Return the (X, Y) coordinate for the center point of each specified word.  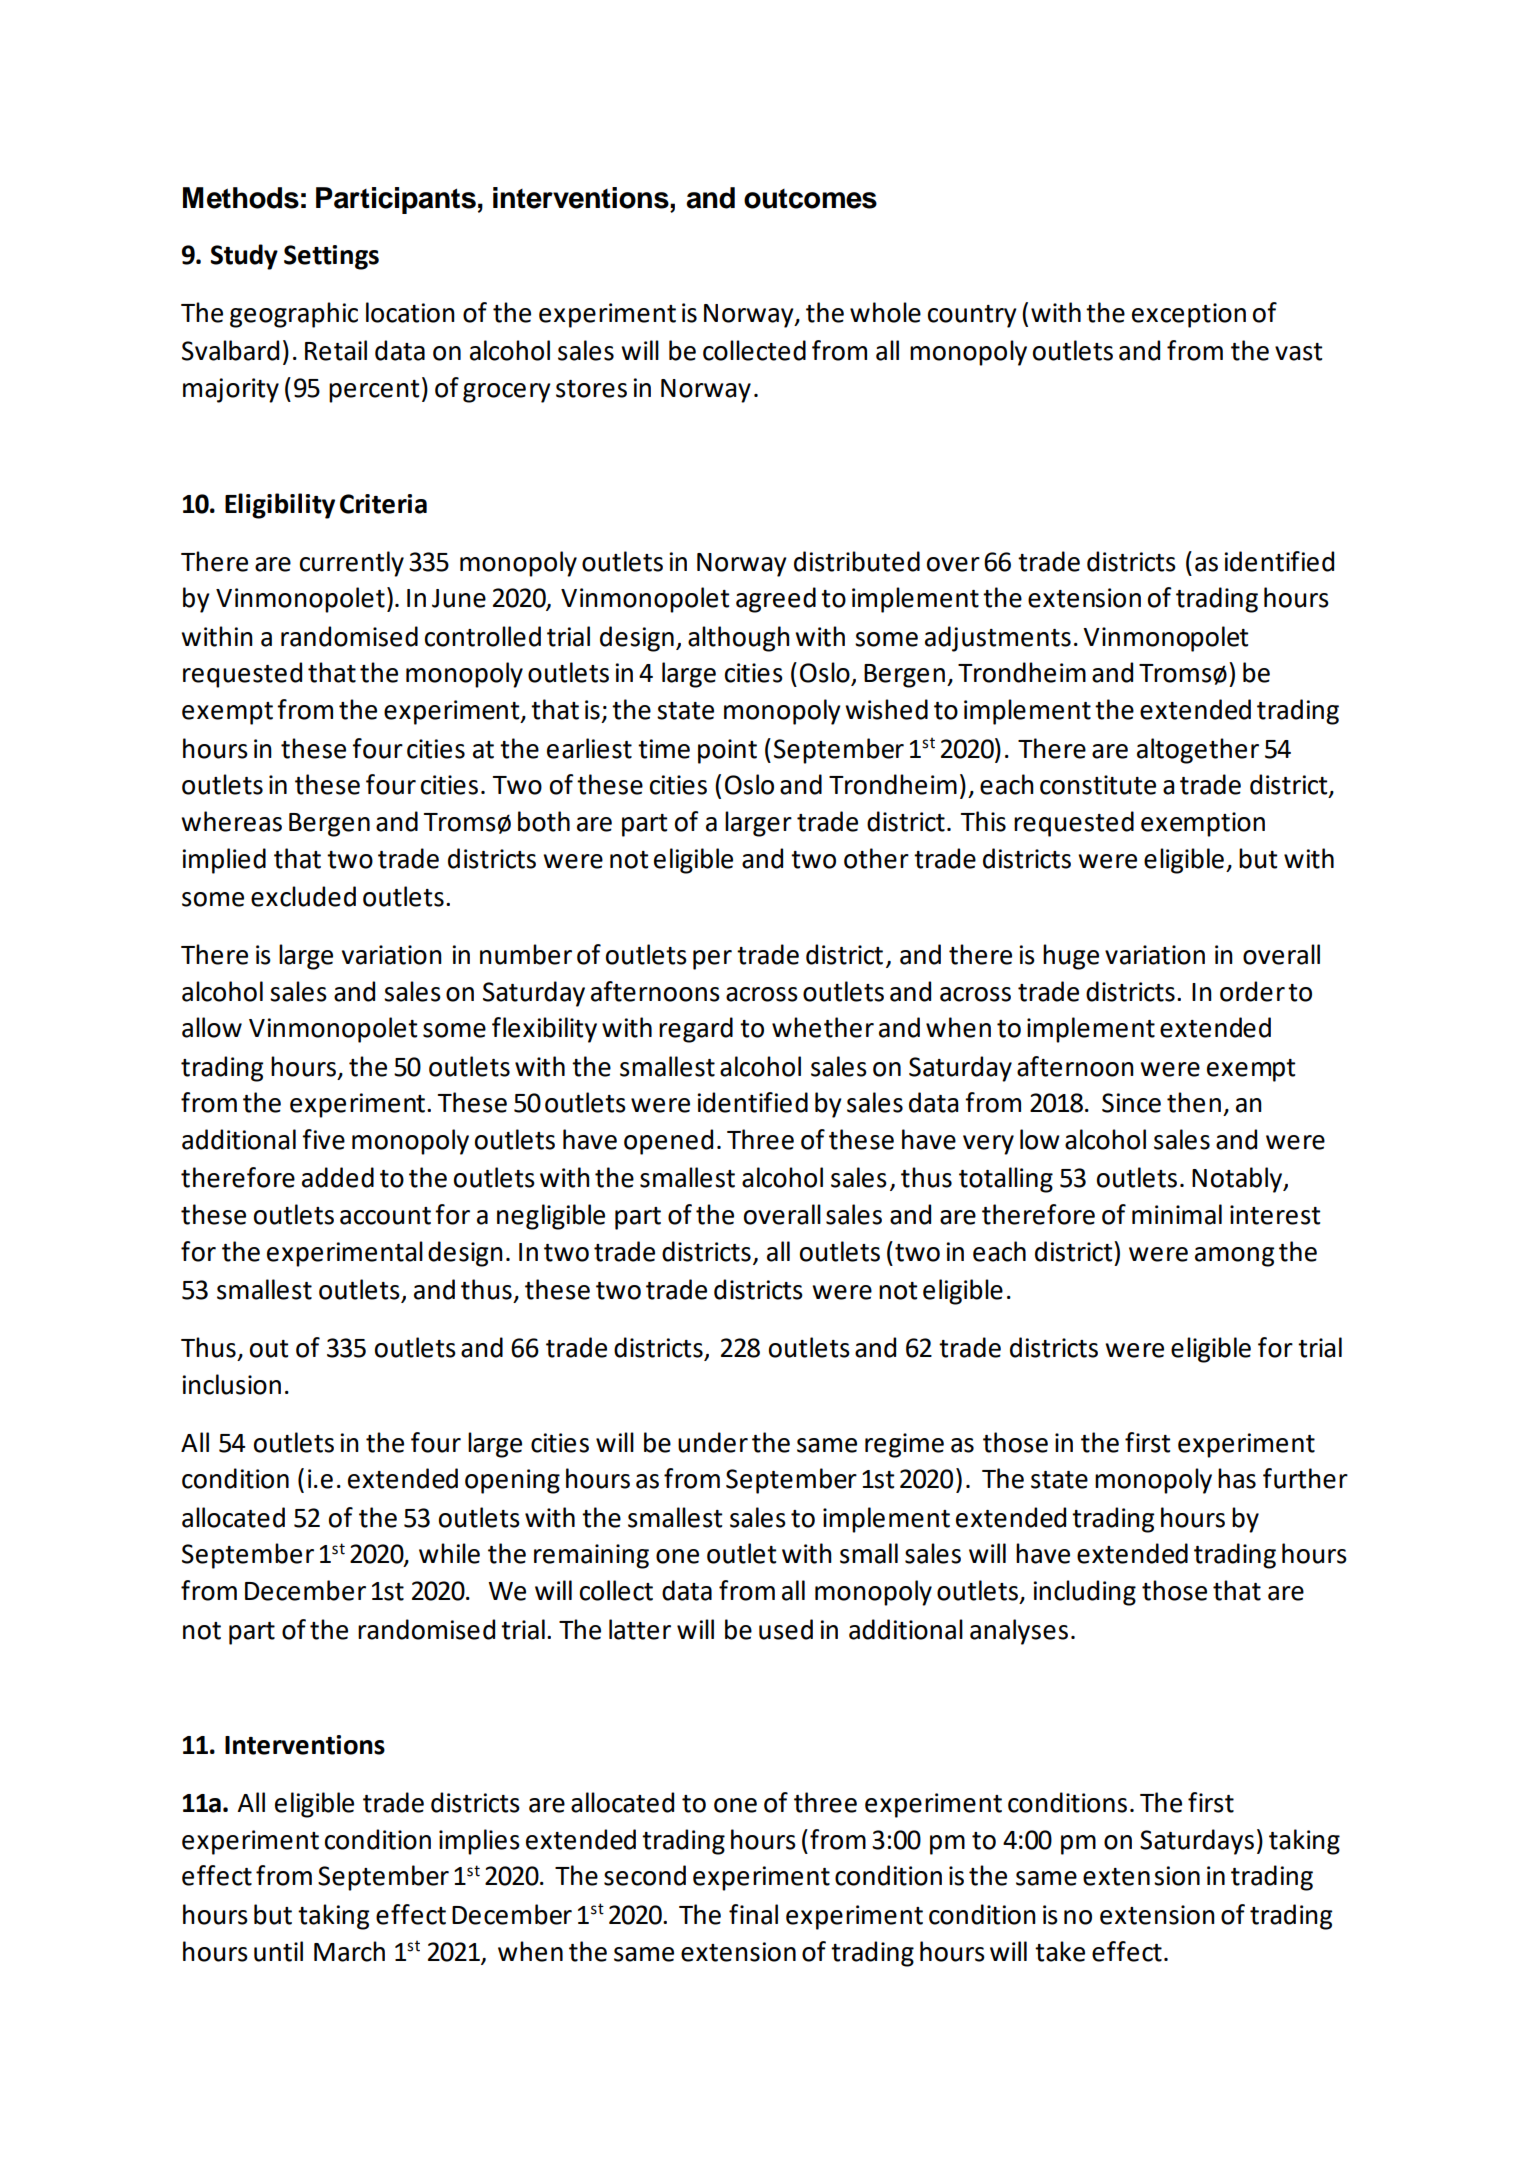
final (753, 1914)
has (1237, 1478)
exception (1189, 315)
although (739, 639)
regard (696, 1030)
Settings (331, 257)
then (1194, 1102)
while (449, 1553)
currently (352, 564)
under (713, 1442)
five (323, 1139)
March (349, 1951)
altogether (1198, 751)
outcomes (810, 199)
